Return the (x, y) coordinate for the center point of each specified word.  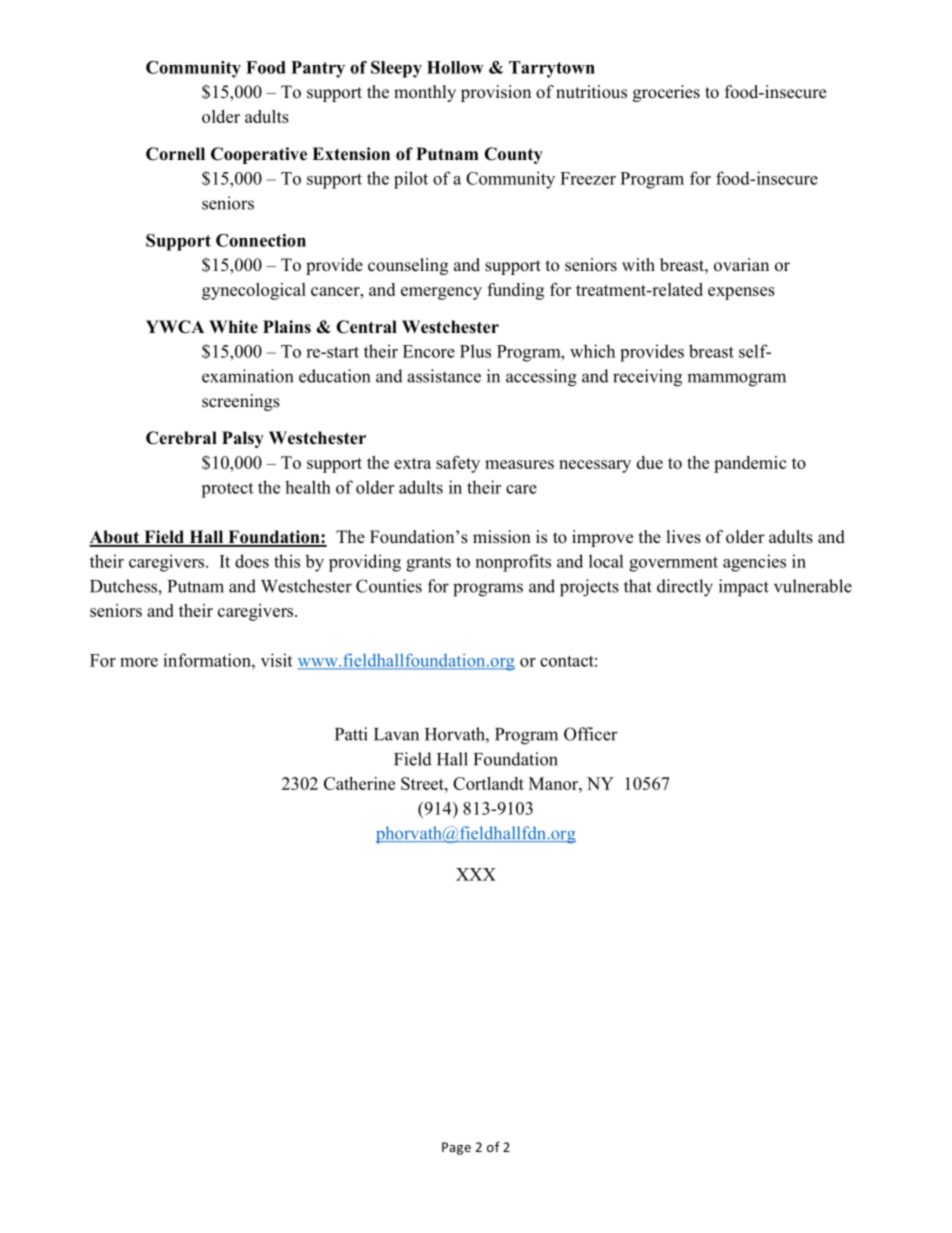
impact (744, 588)
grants (428, 564)
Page (456, 1148)
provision (496, 93)
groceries (666, 93)
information (208, 660)
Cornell (175, 154)
